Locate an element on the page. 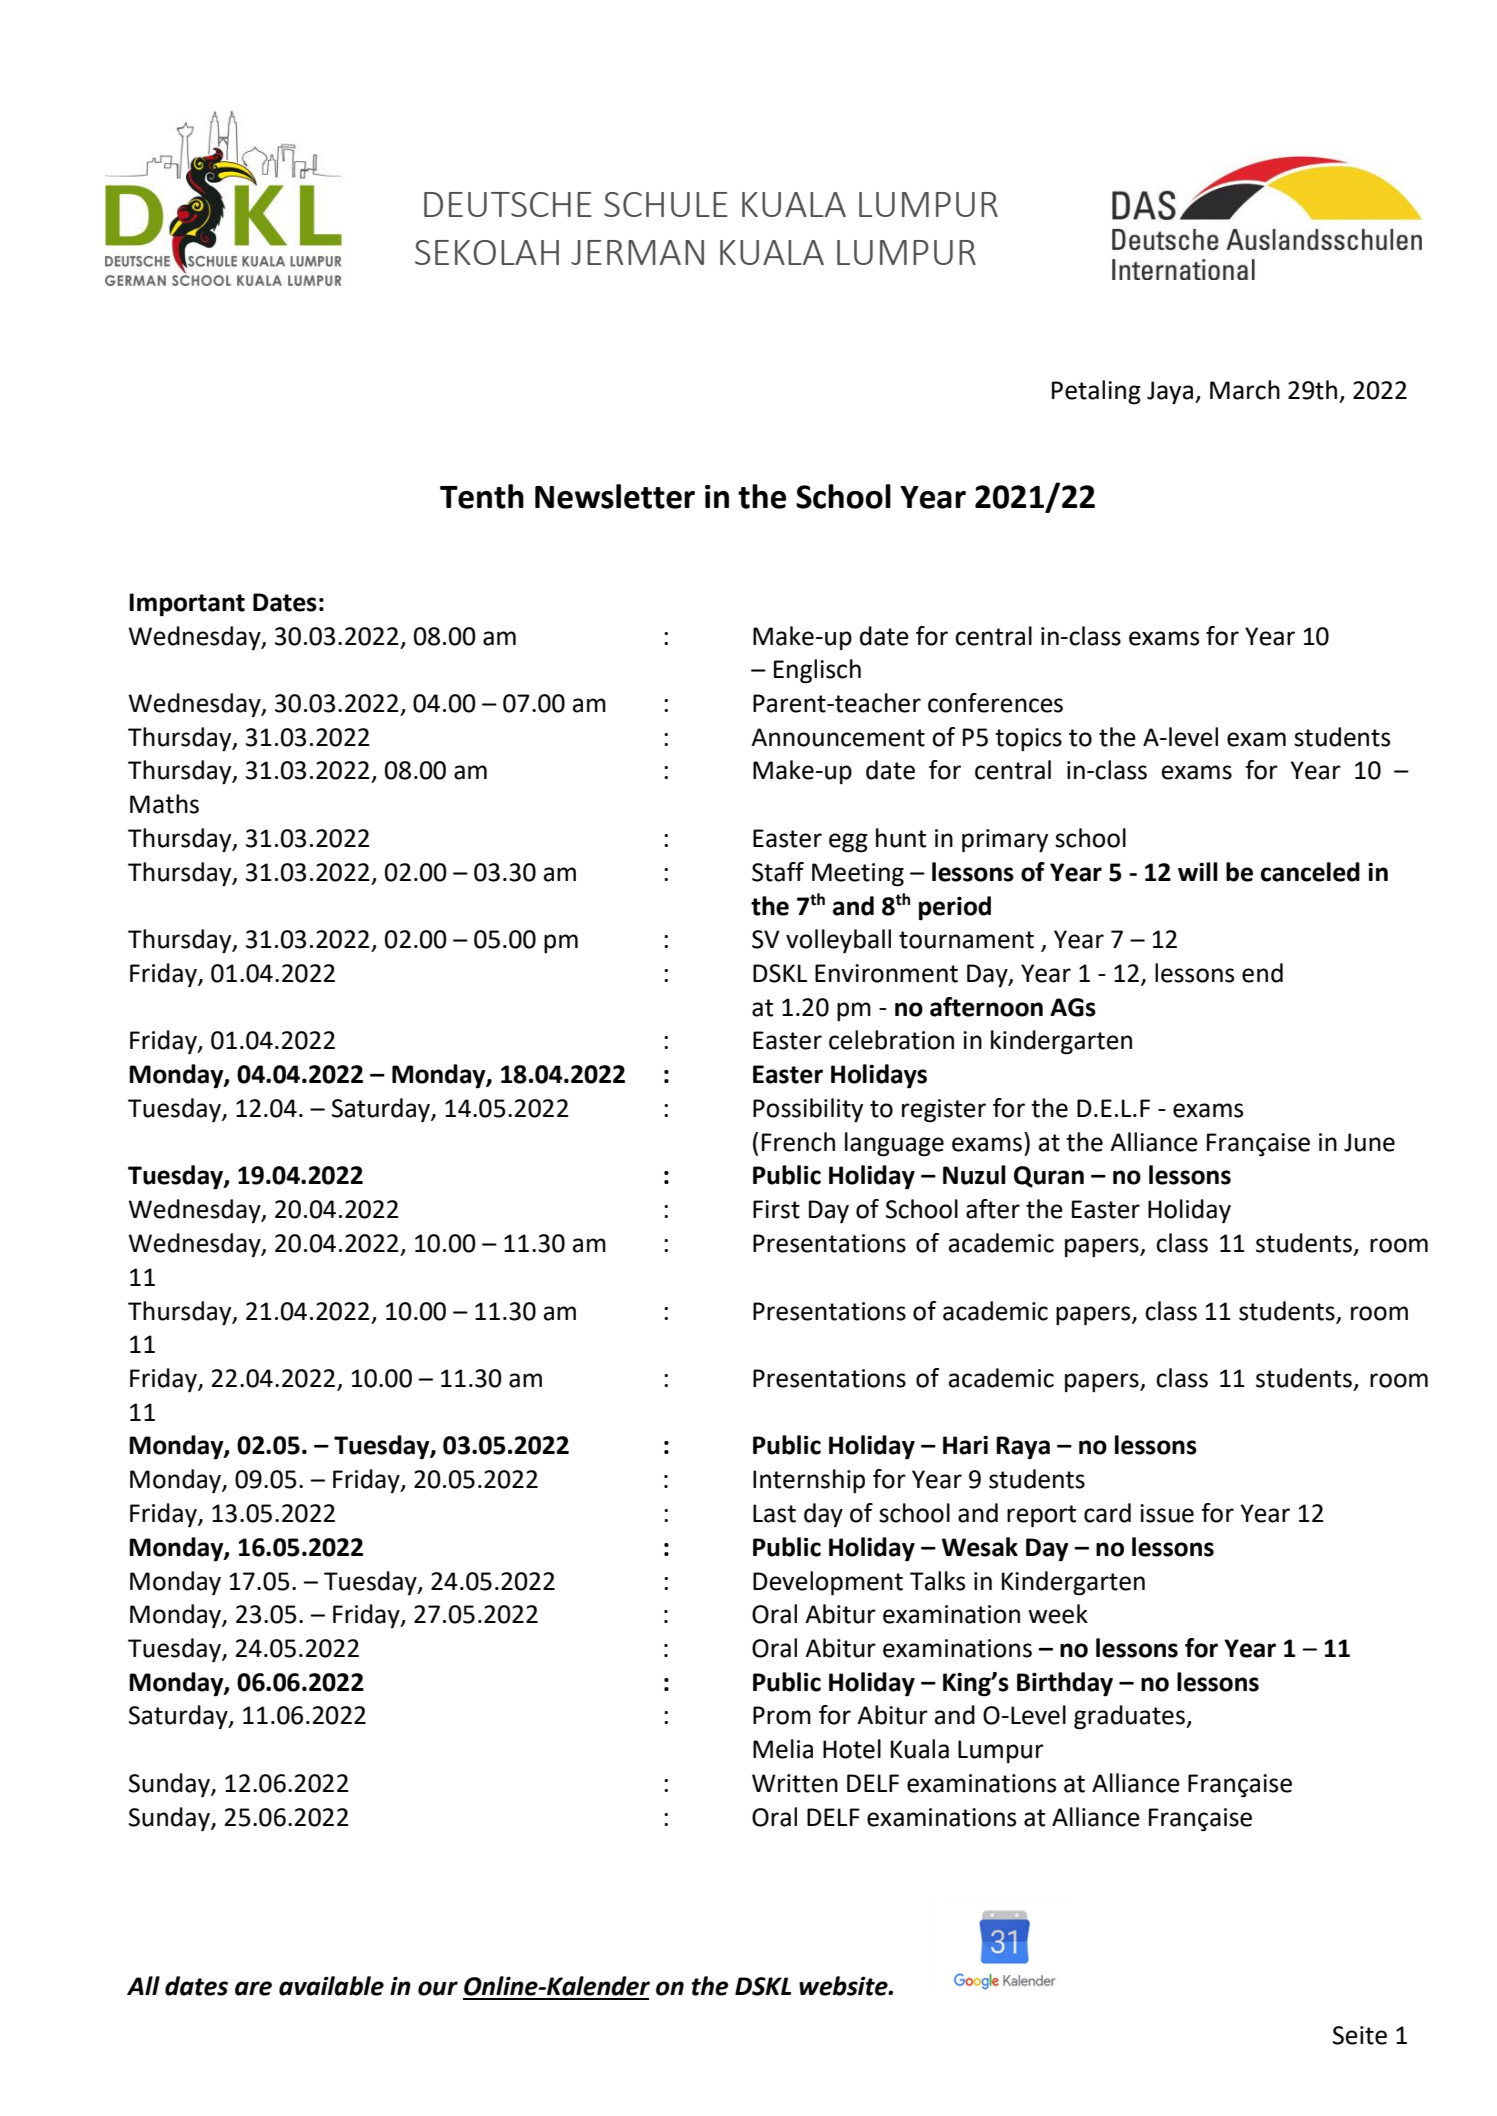 This page has height=2116, width=1497. SCHULE is located at coordinates (666, 204).
